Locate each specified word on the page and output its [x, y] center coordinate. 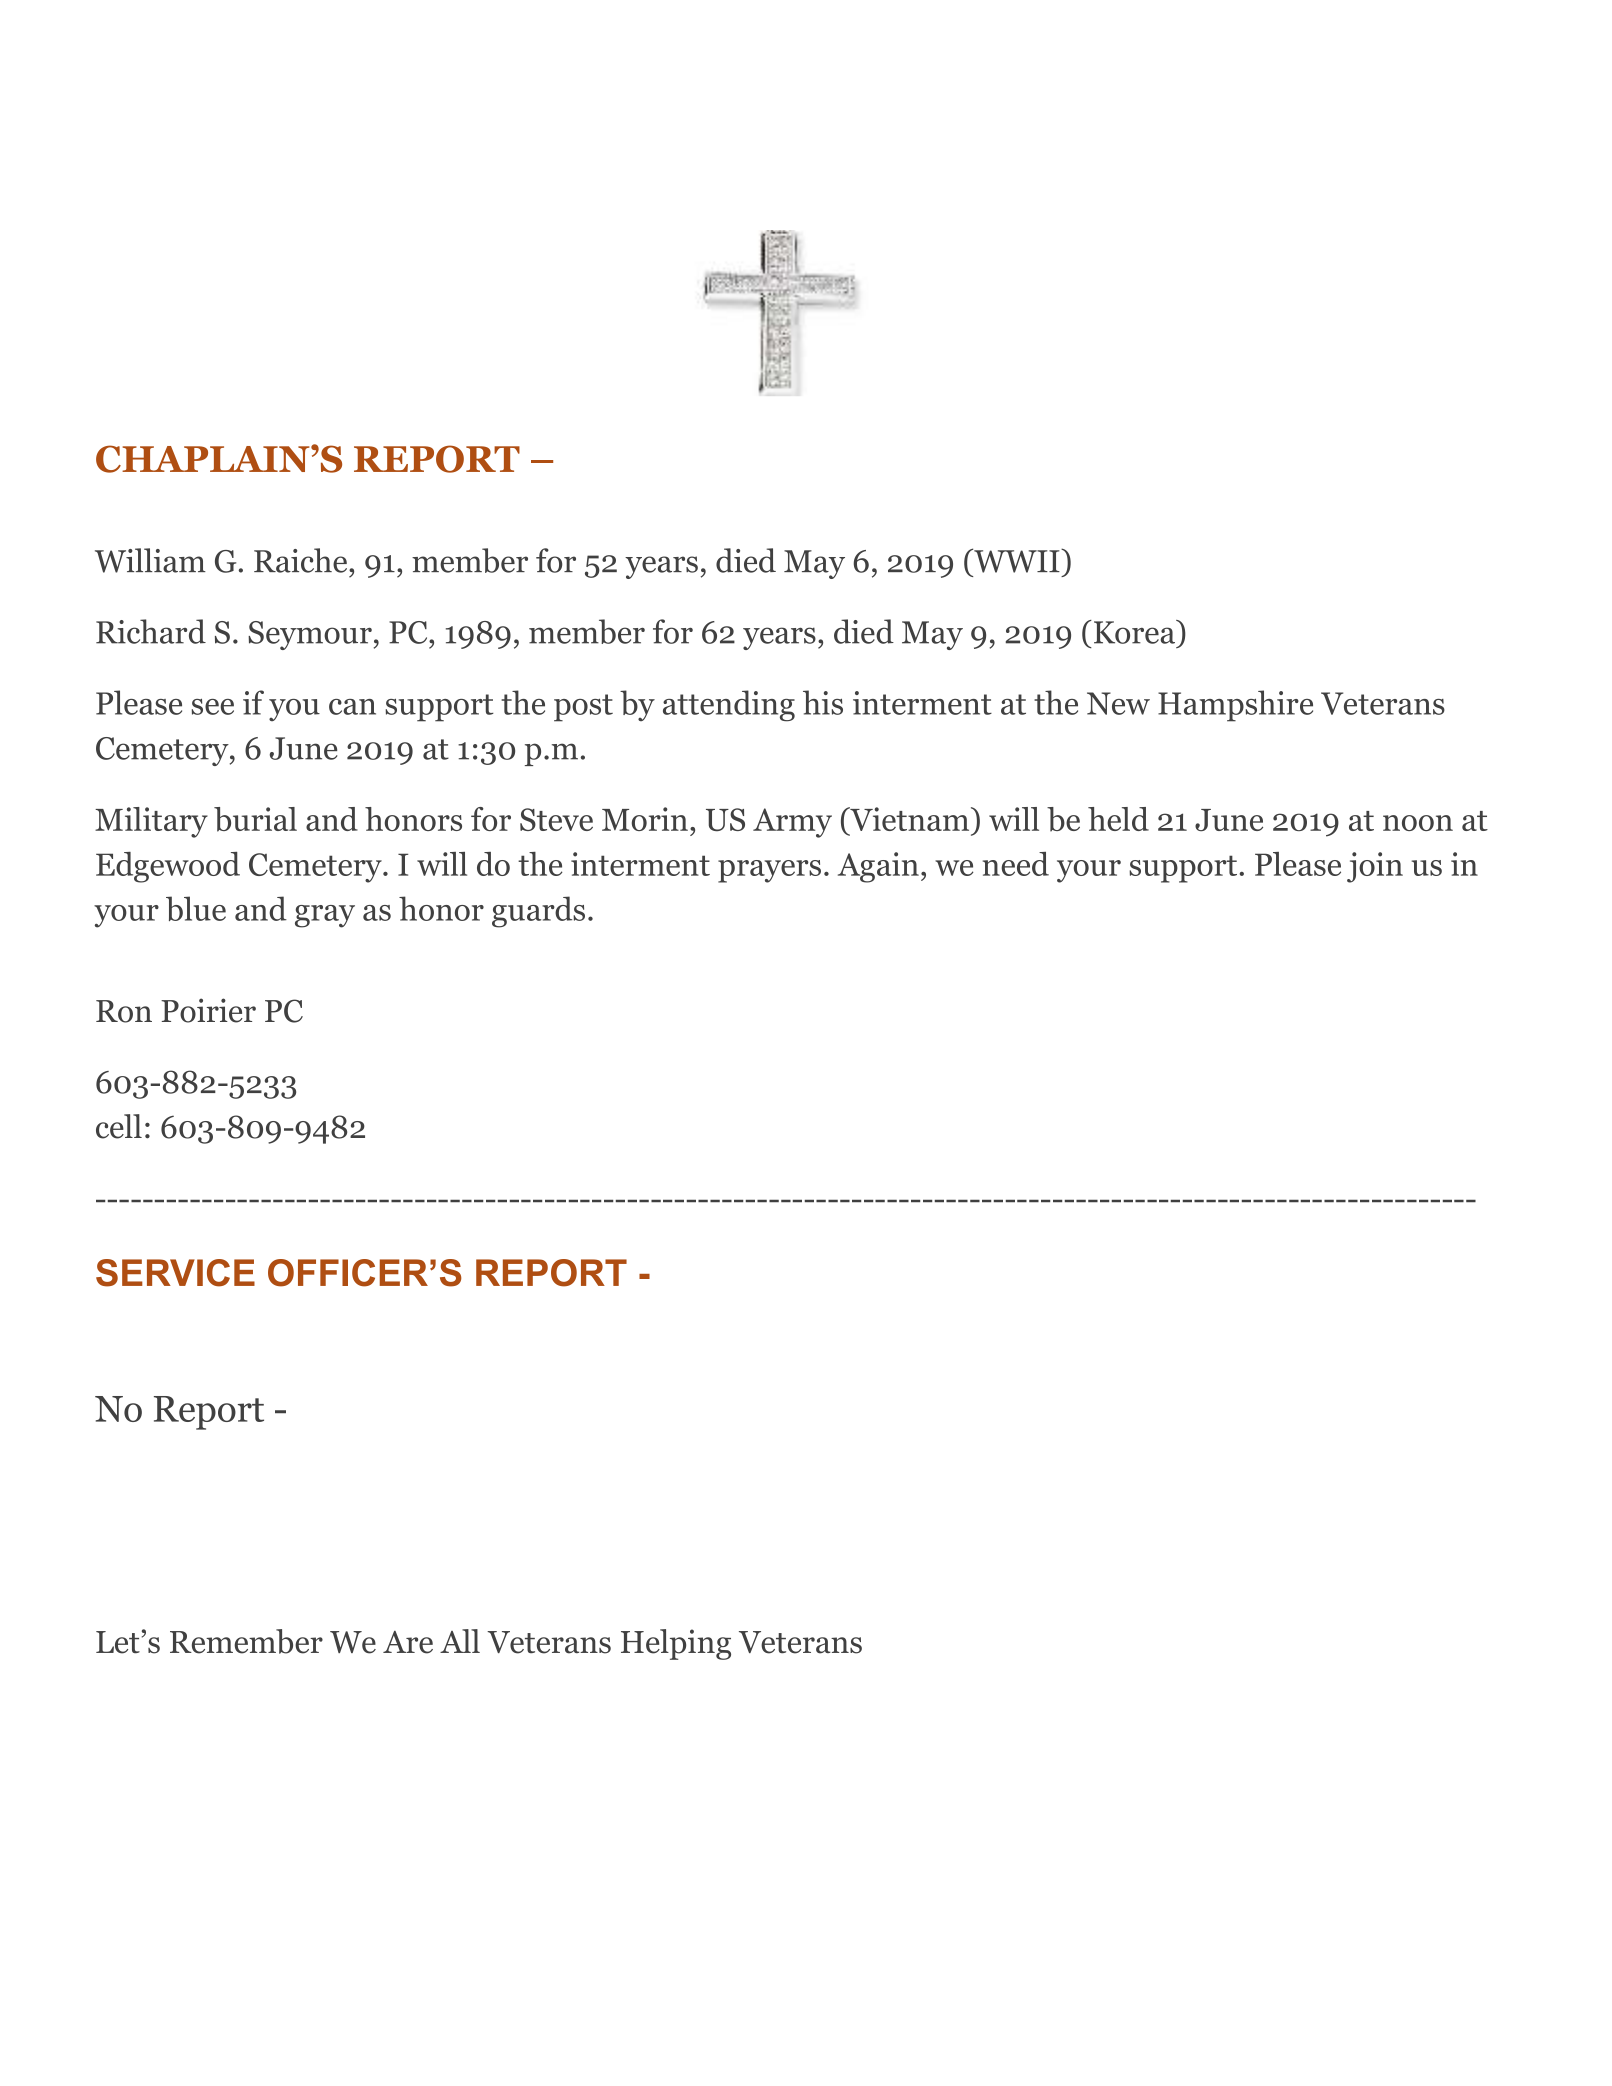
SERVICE [175, 1273]
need [1016, 864]
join [1375, 867]
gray [325, 916]
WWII [1017, 560]
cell [119, 1126]
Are [408, 1642]
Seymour [310, 635]
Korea [1135, 632]
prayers [769, 871]
